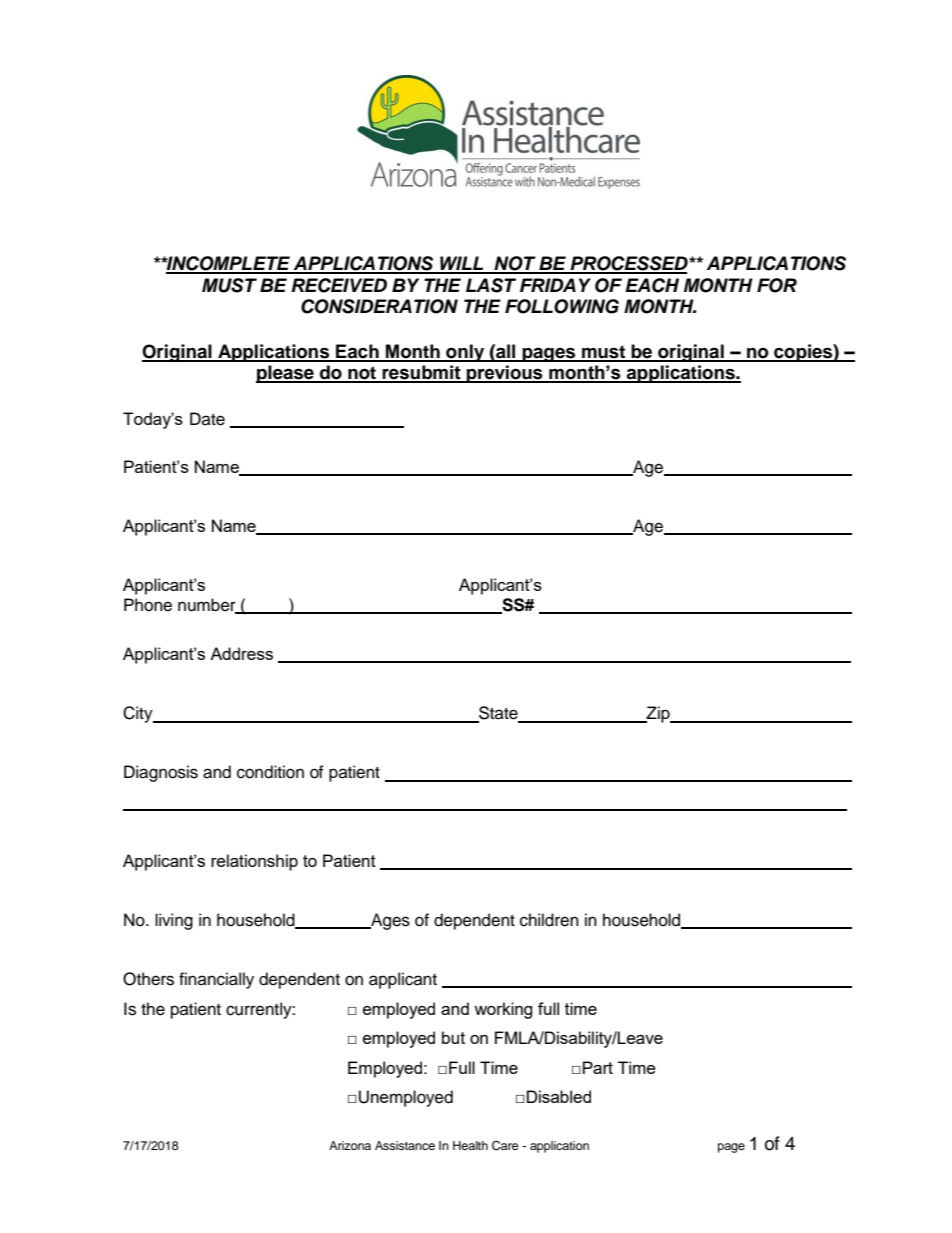  What do you see at coordinates (658, 714) in the document?
I see `Zip` at bounding box center [658, 714].
